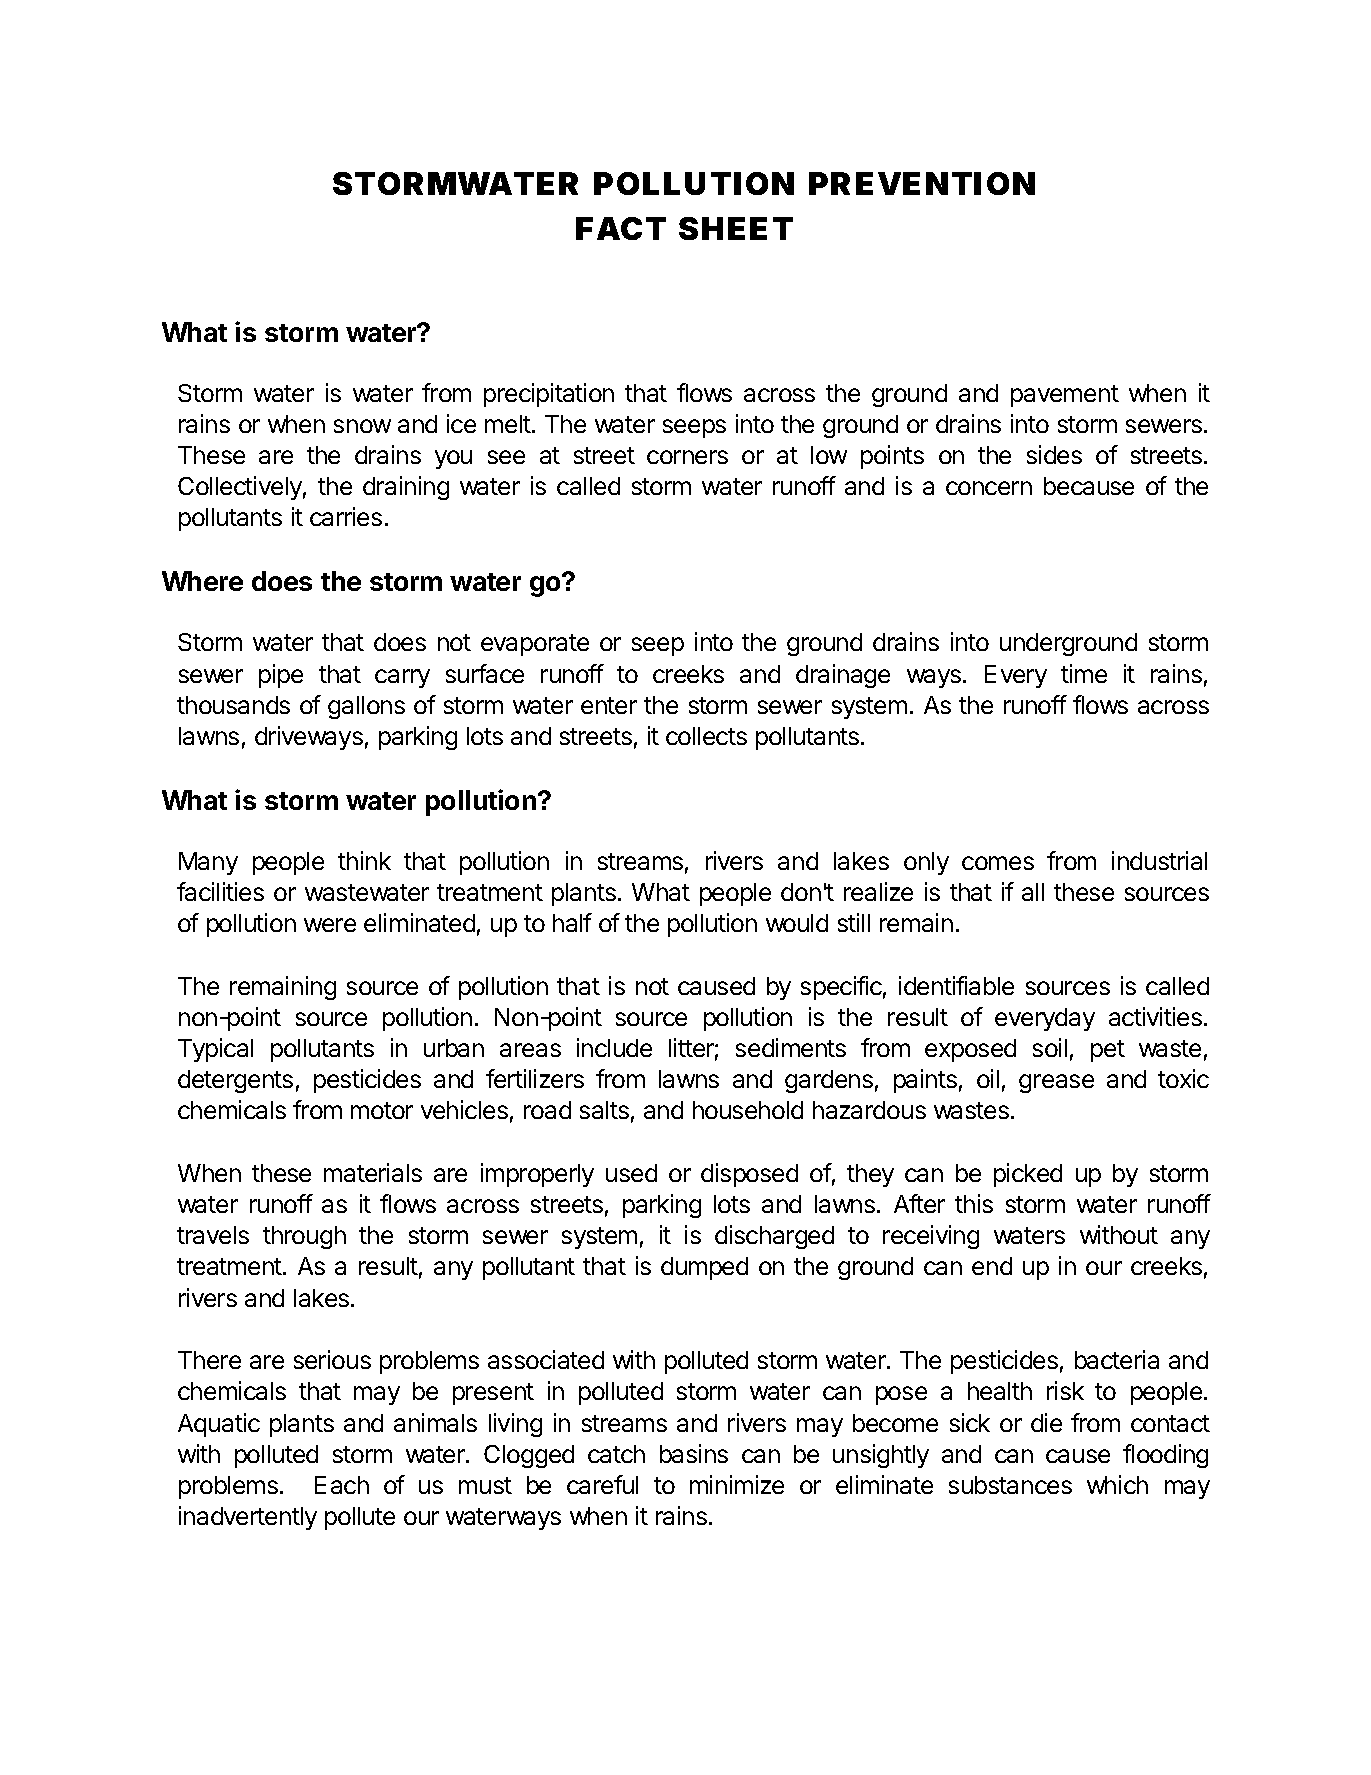 The image size is (1371, 1775). I want to click on gallons, so click(366, 707).
